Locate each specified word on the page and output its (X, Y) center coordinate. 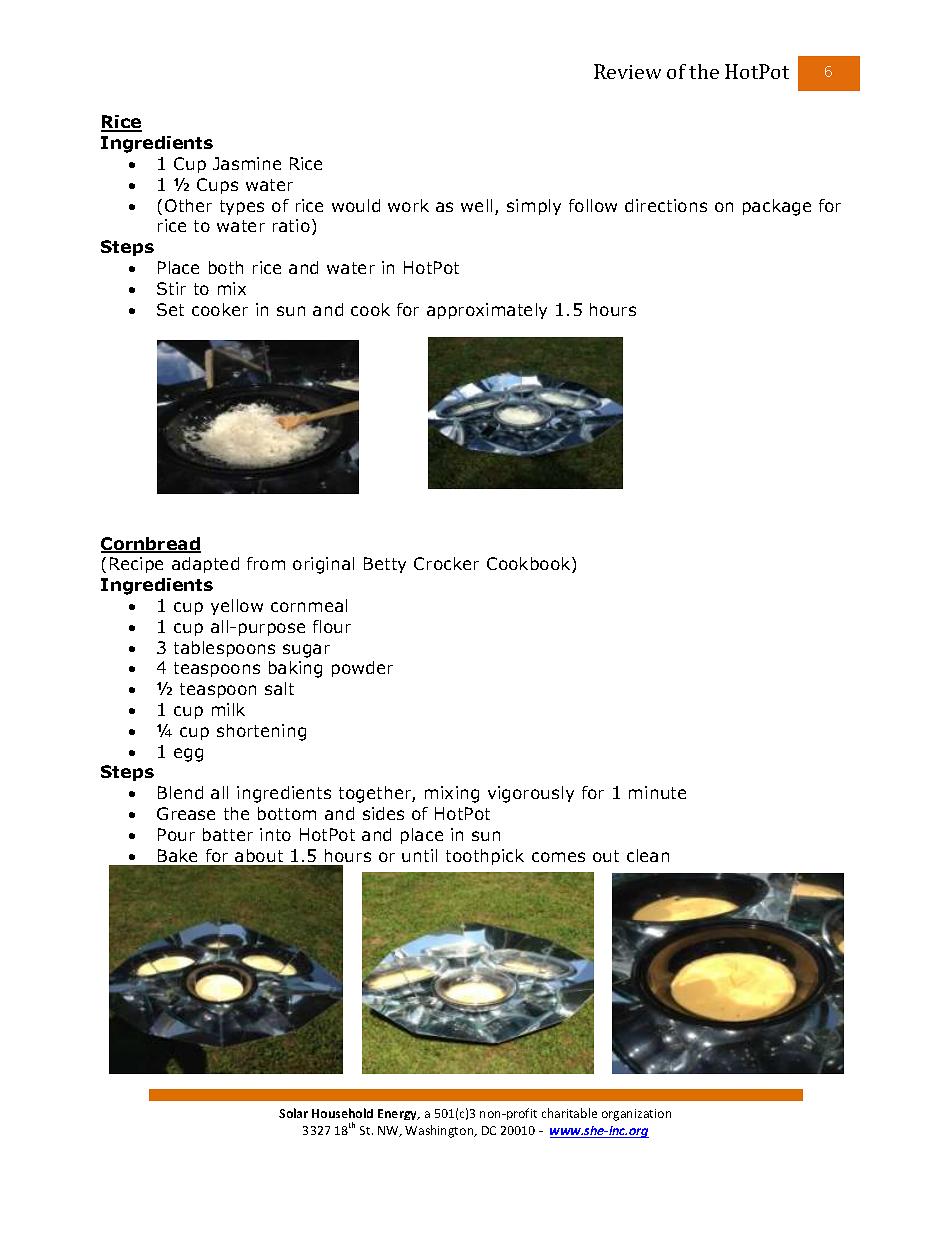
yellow (237, 607)
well (476, 205)
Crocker (446, 563)
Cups (217, 186)
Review (627, 71)
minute (657, 792)
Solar (293, 1113)
